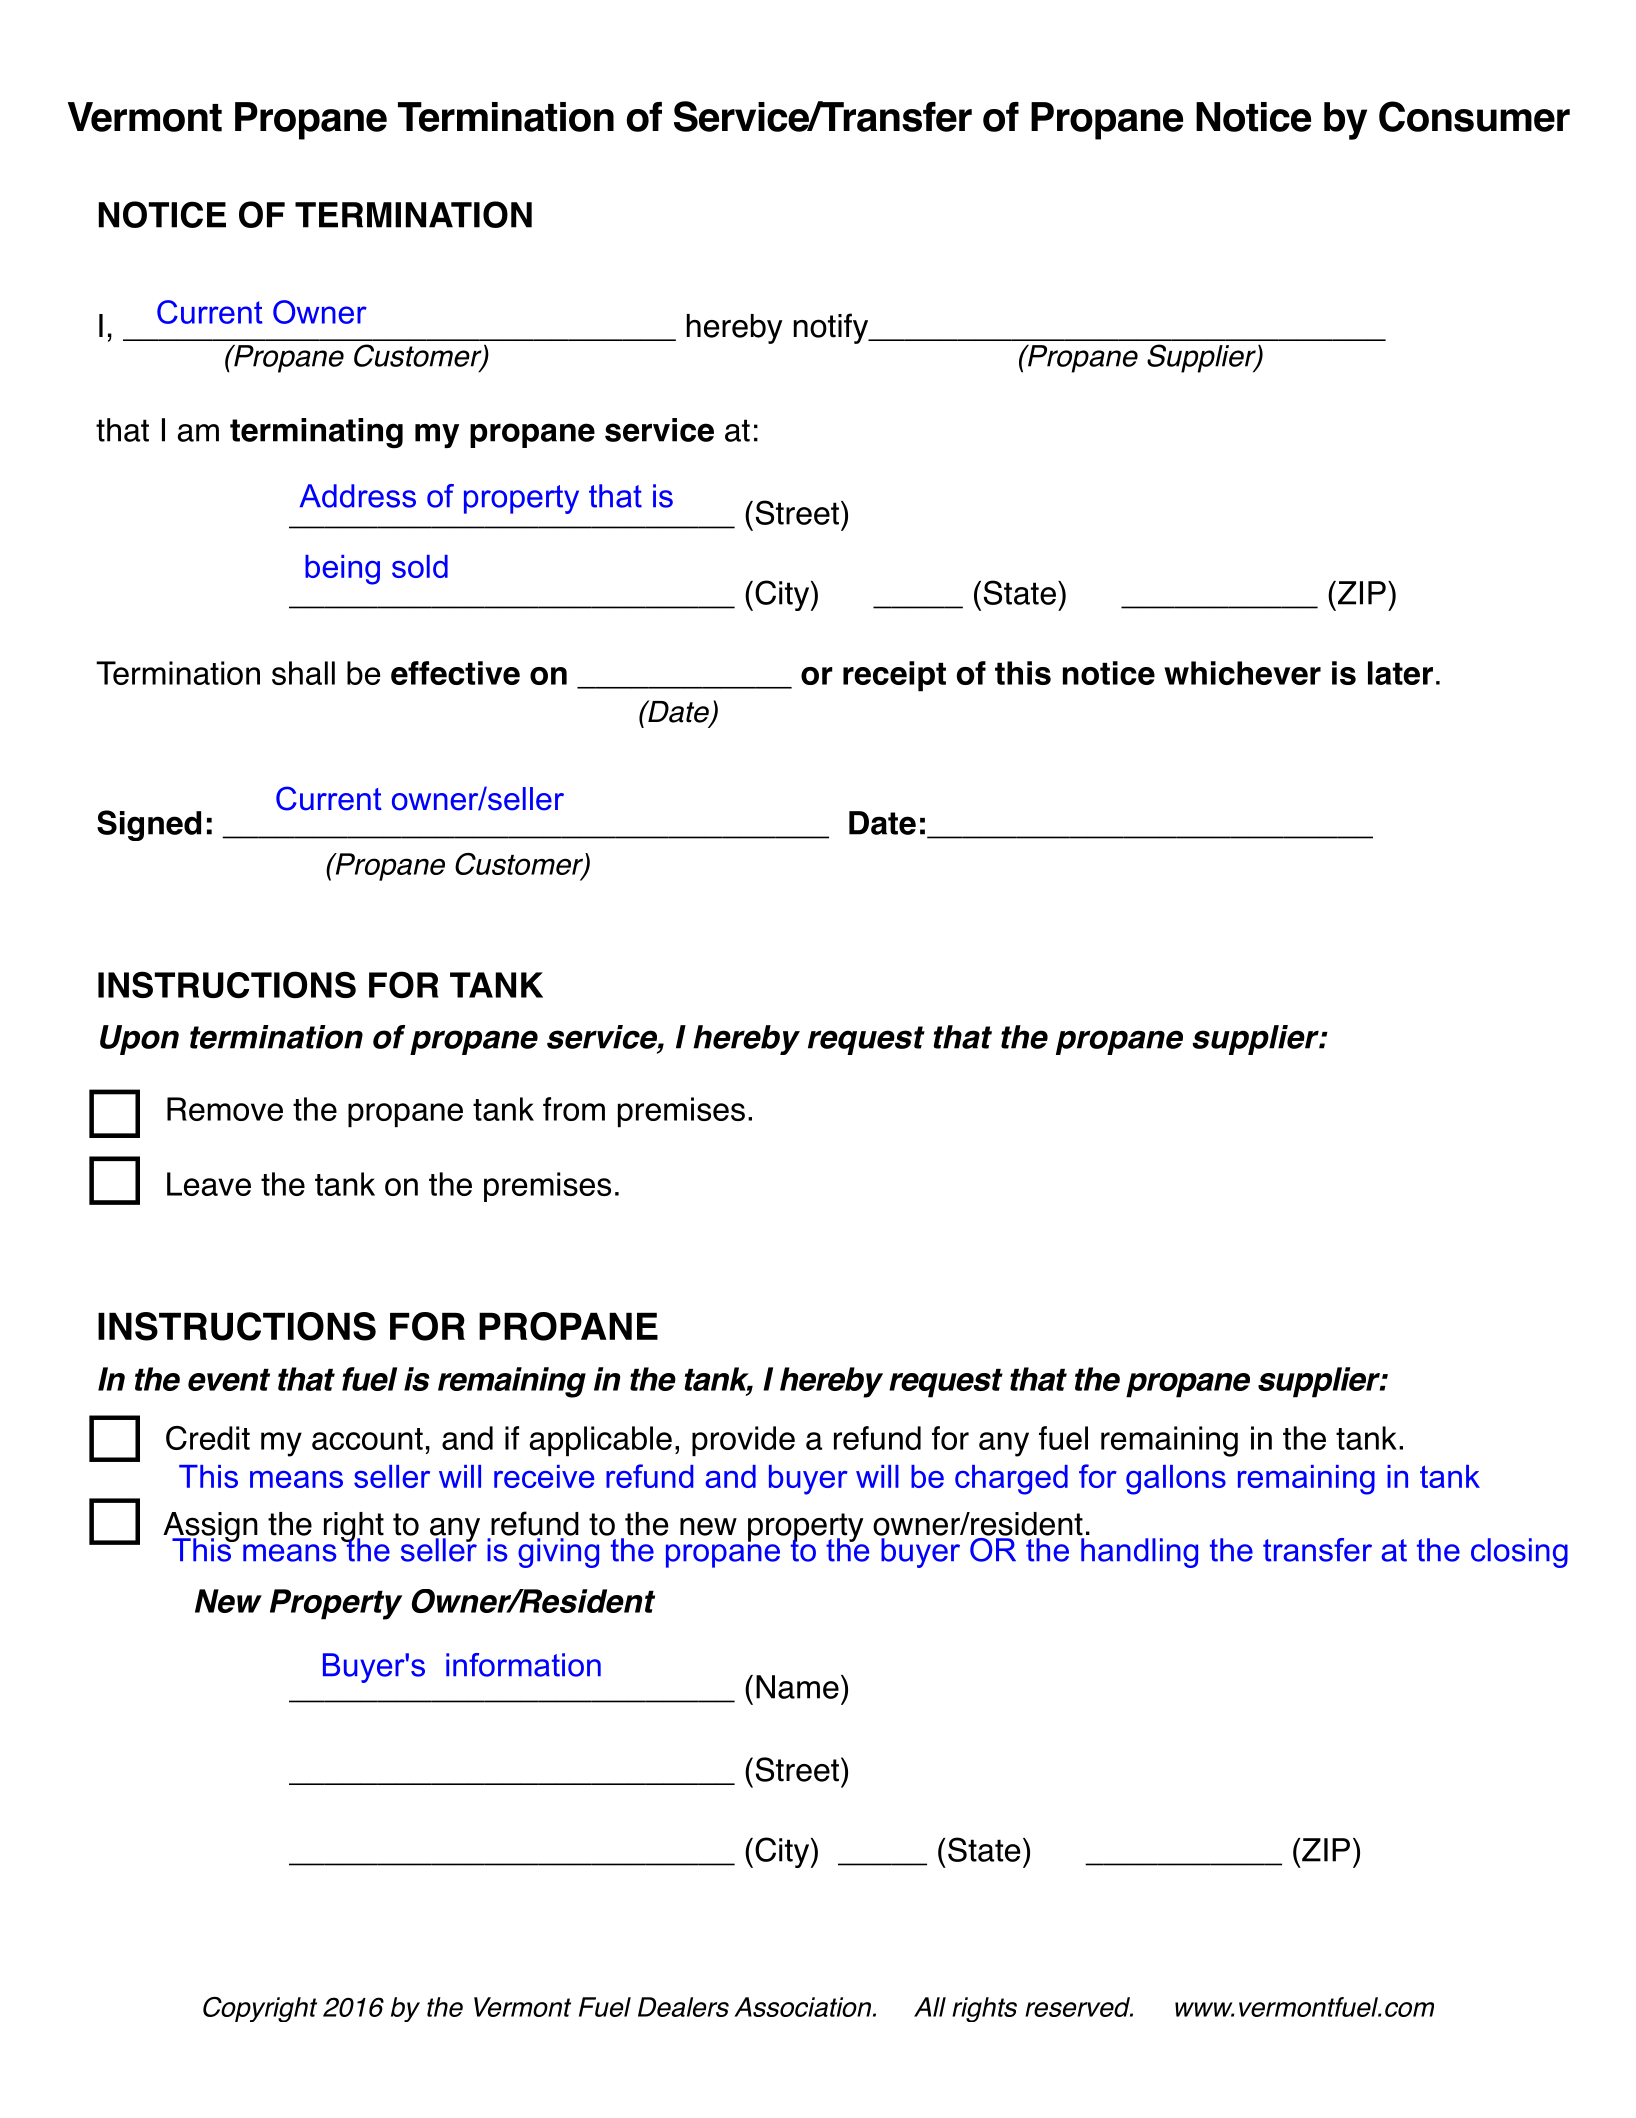 Image resolution: width=1636 pixels, height=2118 pixels. I want to click on receipt, so click(894, 676).
